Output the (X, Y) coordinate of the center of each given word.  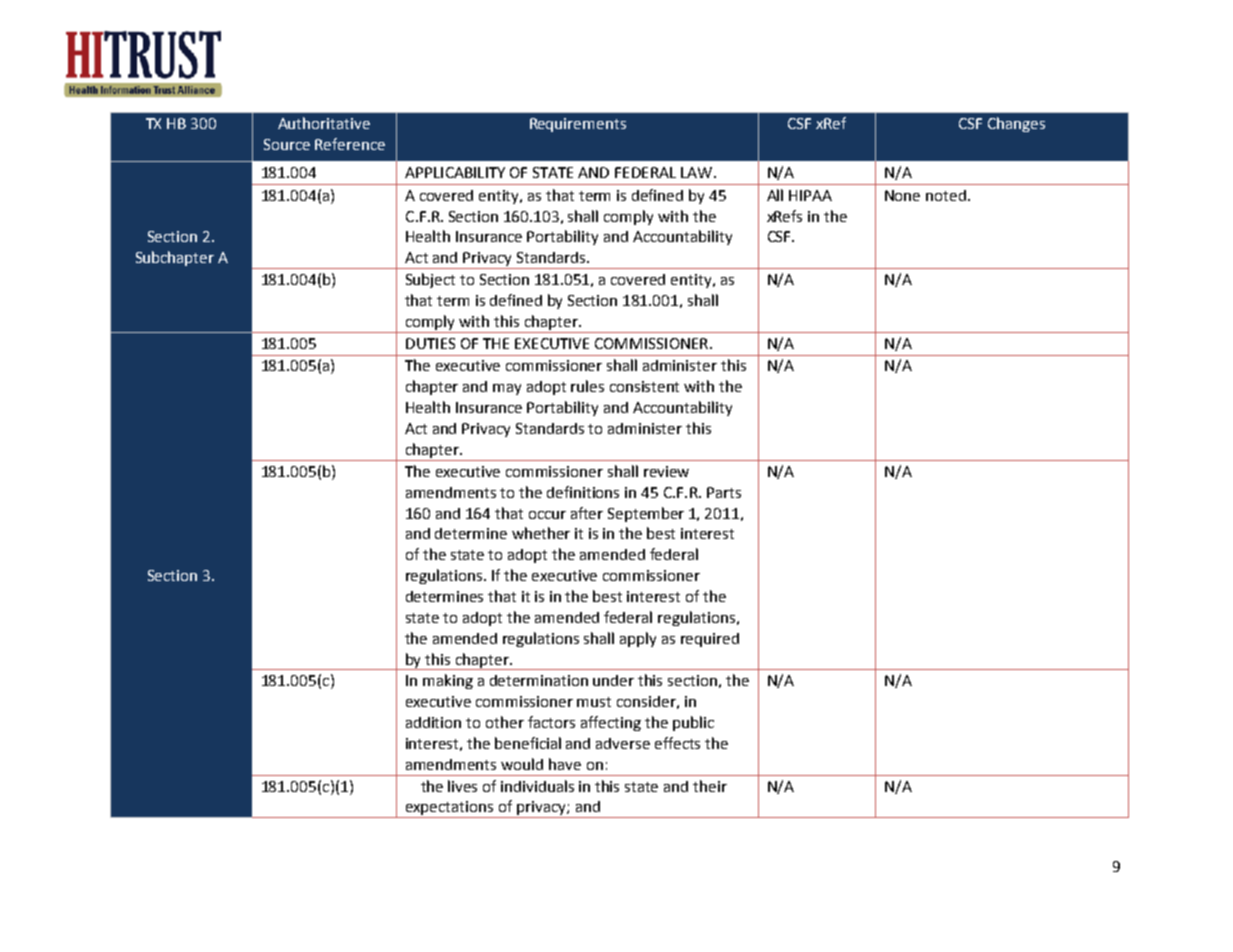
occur (547, 515)
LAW (696, 172)
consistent (644, 386)
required (710, 640)
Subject (430, 280)
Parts (724, 492)
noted (946, 195)
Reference (350, 144)
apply (638, 639)
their (710, 786)
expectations (450, 809)
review (666, 471)
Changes (1016, 124)
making (448, 681)
